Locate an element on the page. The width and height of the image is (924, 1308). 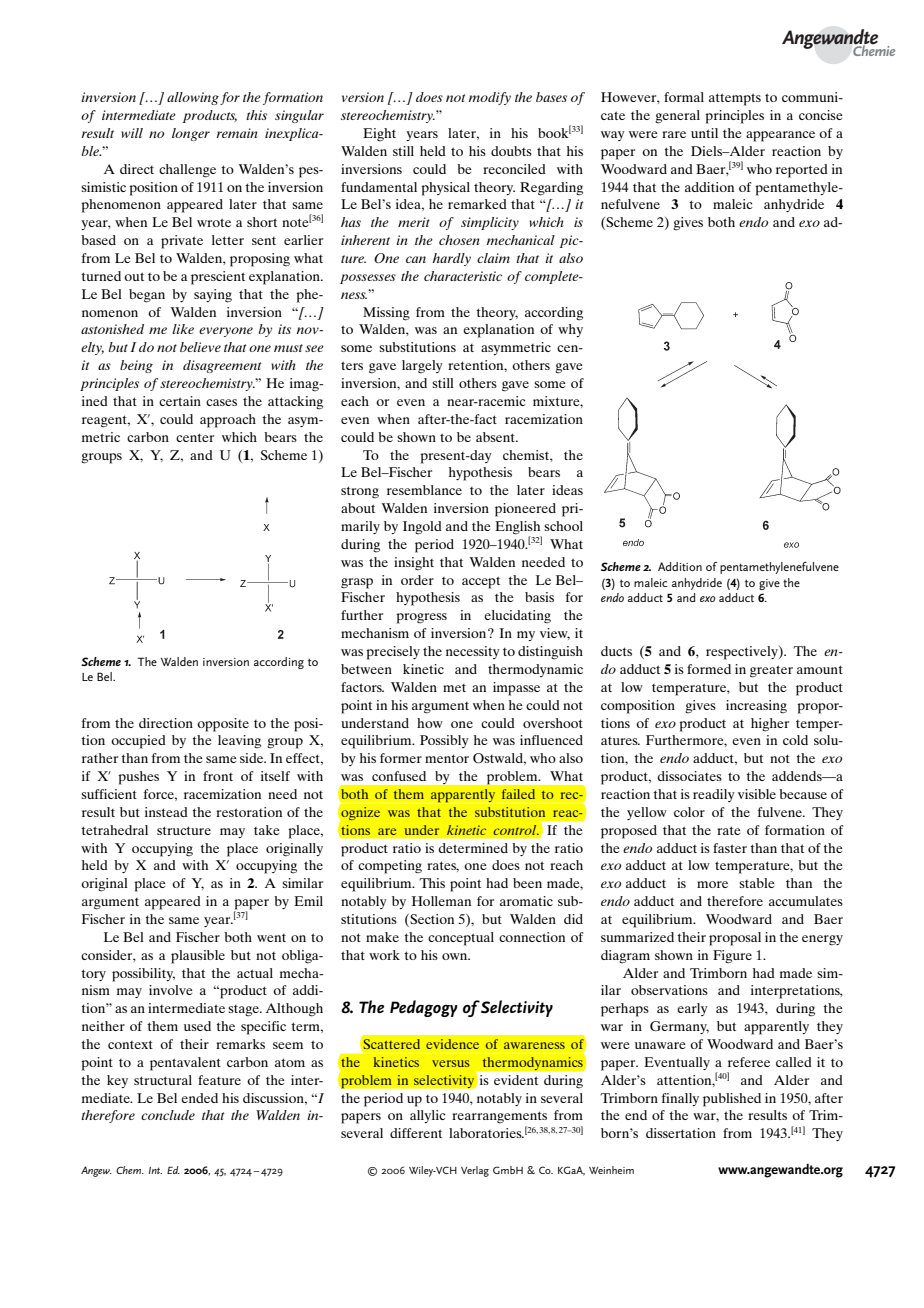
until is located at coordinates (704, 133).
